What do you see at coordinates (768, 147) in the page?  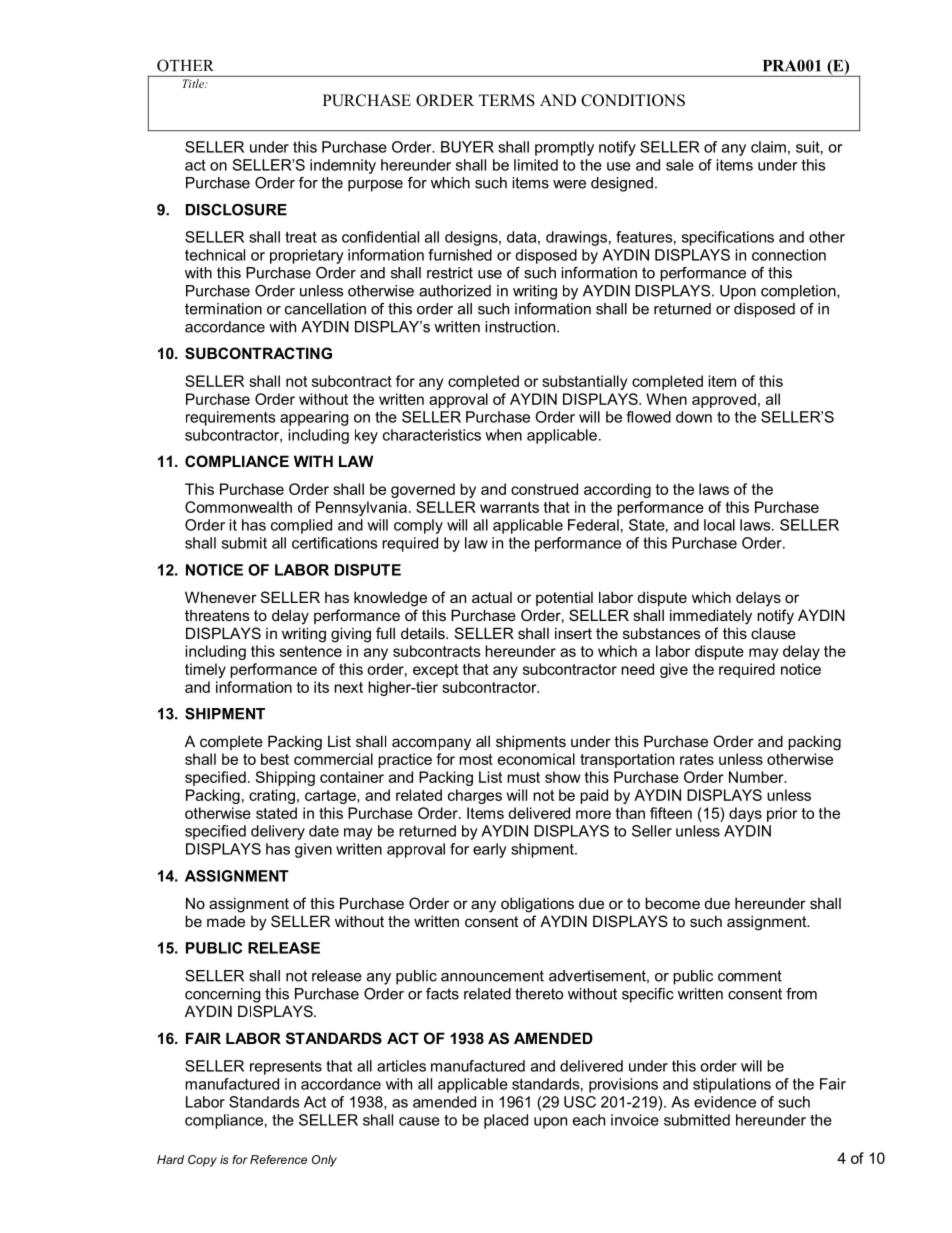 I see `claim` at bounding box center [768, 147].
